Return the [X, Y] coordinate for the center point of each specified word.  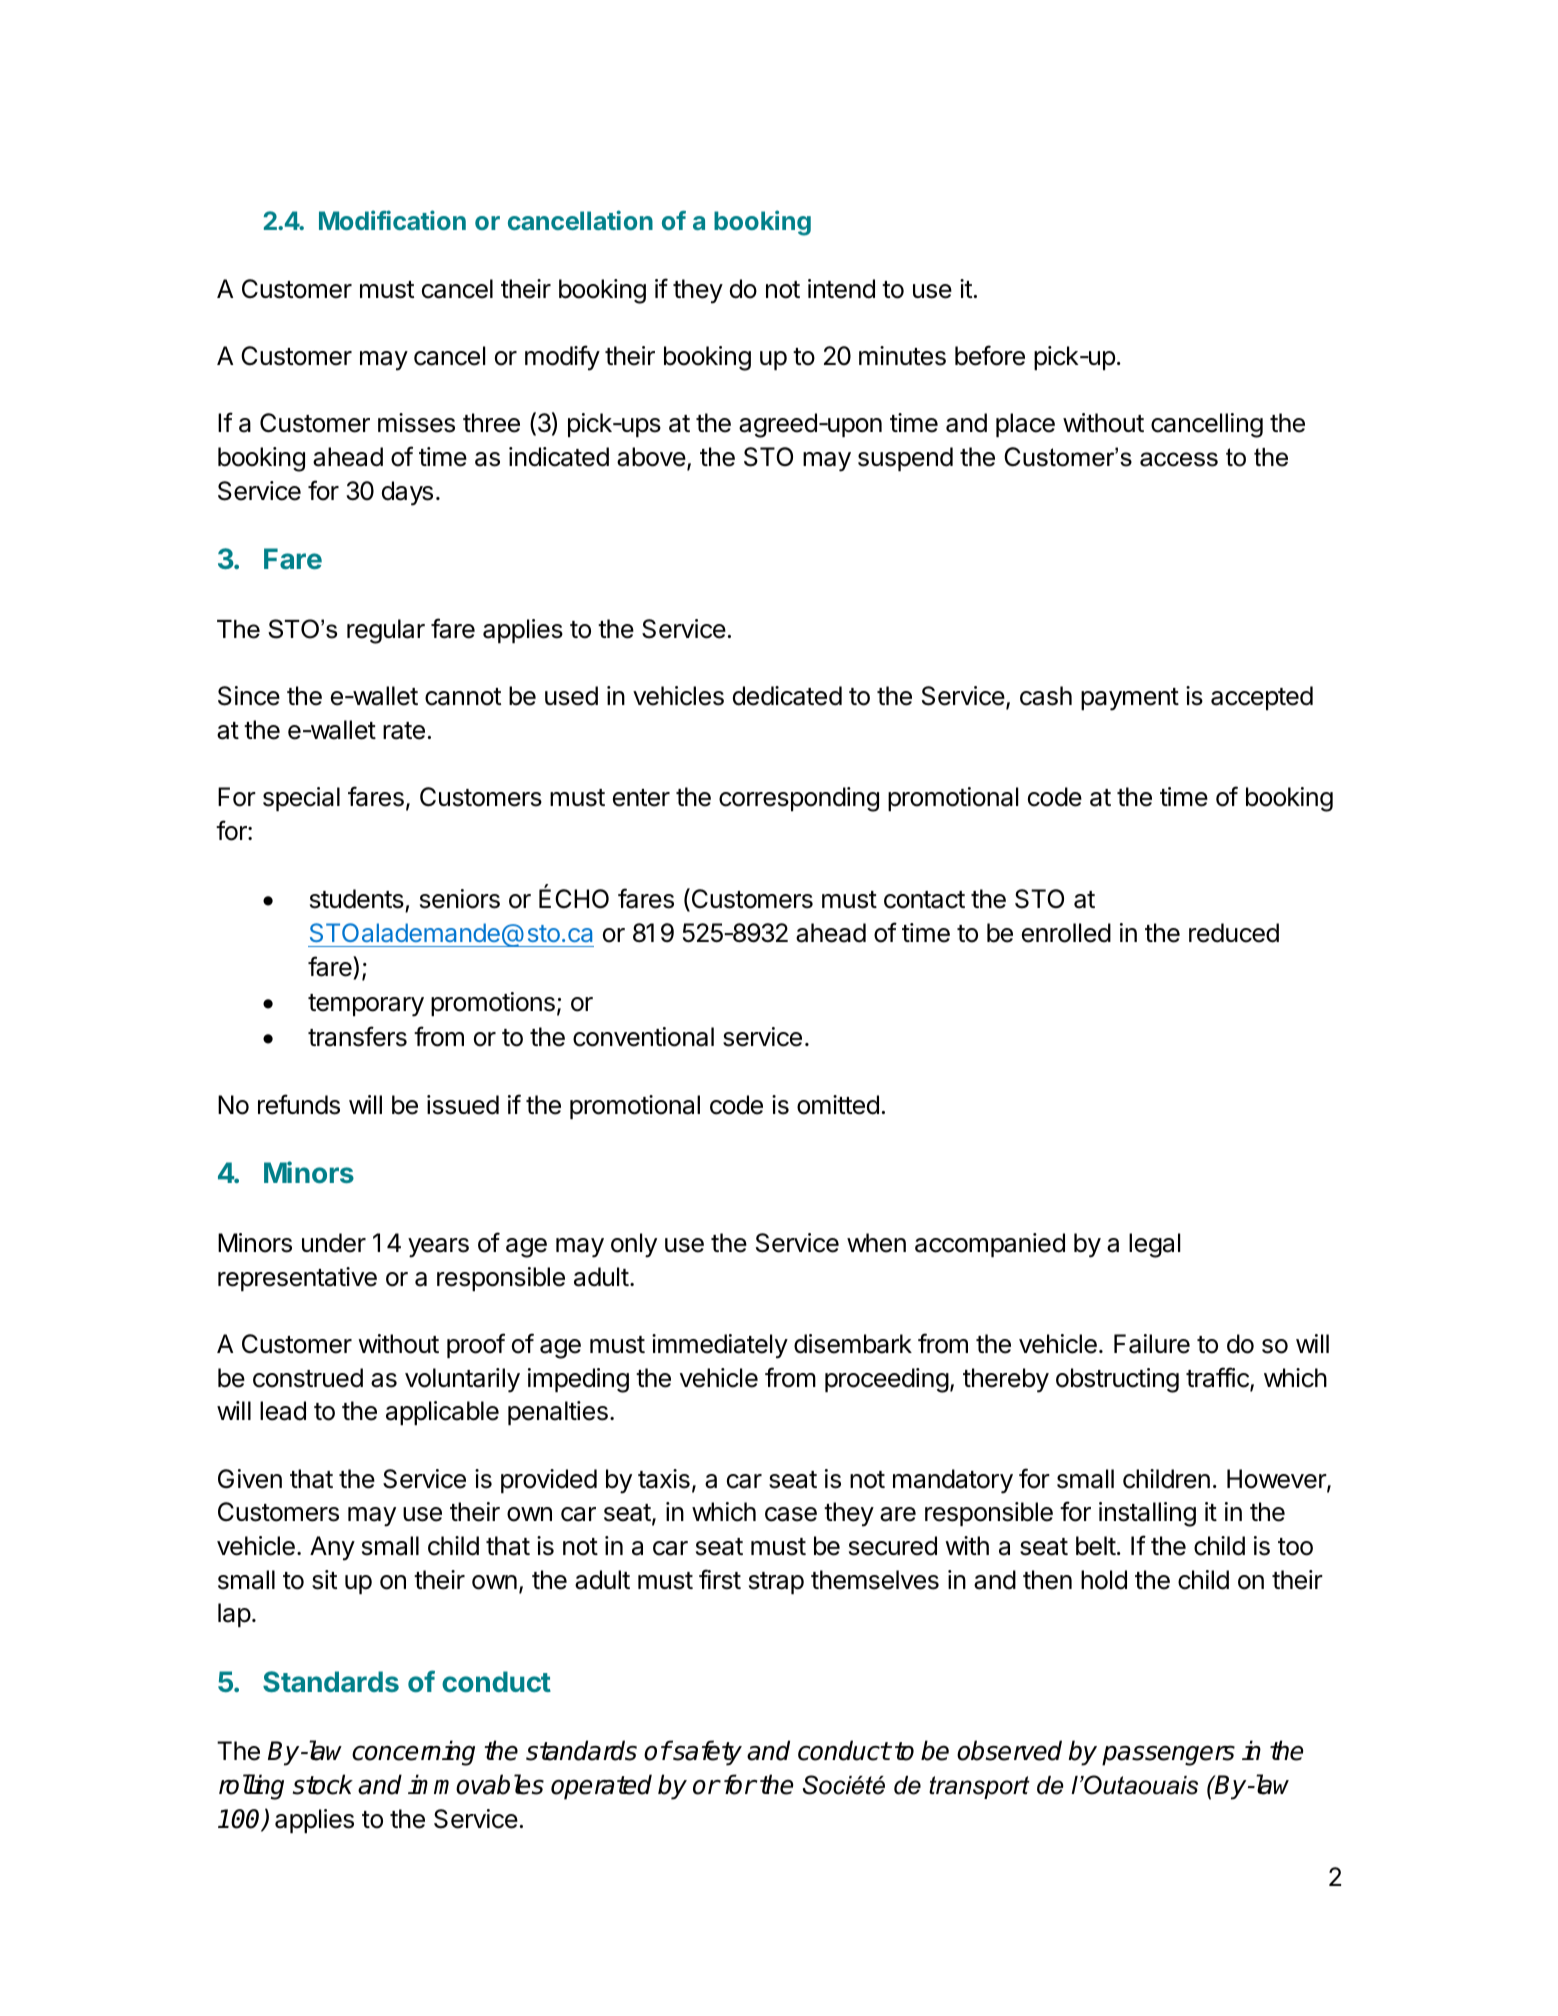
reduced [1234, 933]
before [990, 355]
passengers [1168, 1755]
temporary [366, 1005]
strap [776, 1583]
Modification [392, 220]
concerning [413, 1753]
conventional [643, 1037]
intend [841, 289]
